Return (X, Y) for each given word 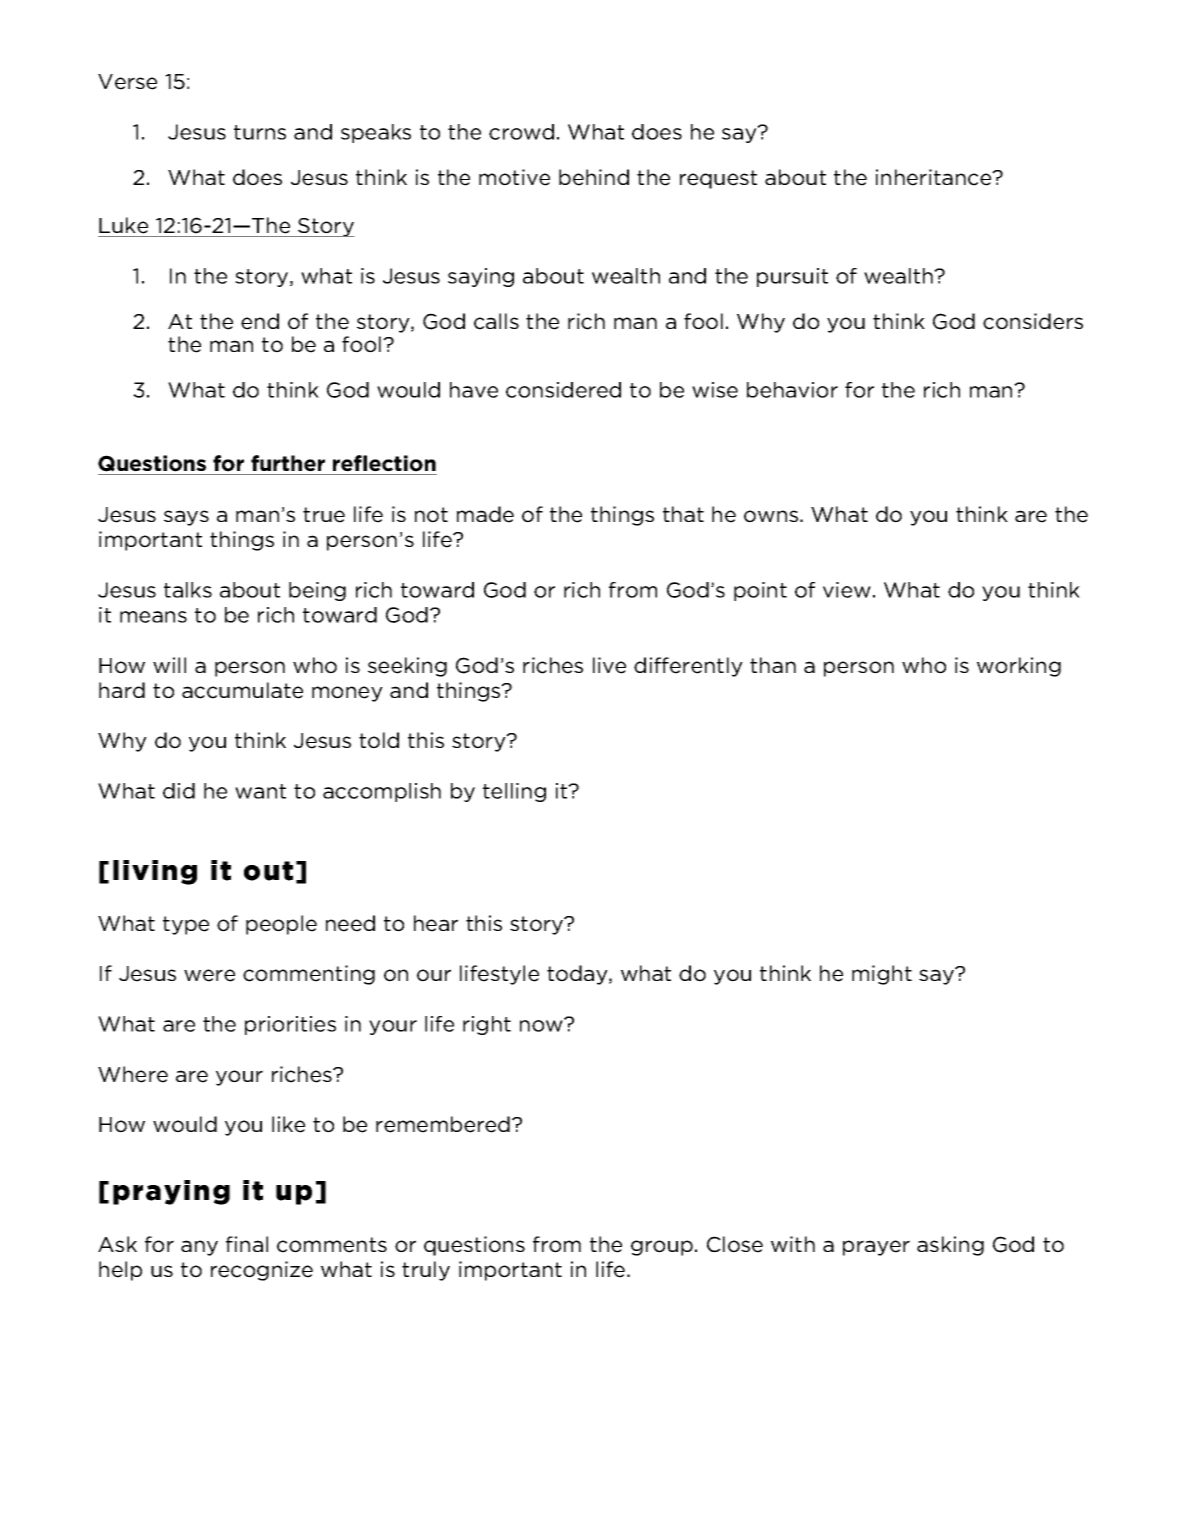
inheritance (935, 177)
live (609, 665)
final (247, 1244)
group (662, 1248)
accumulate (242, 690)
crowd (521, 132)
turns (260, 132)
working (1019, 667)
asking (950, 1246)
